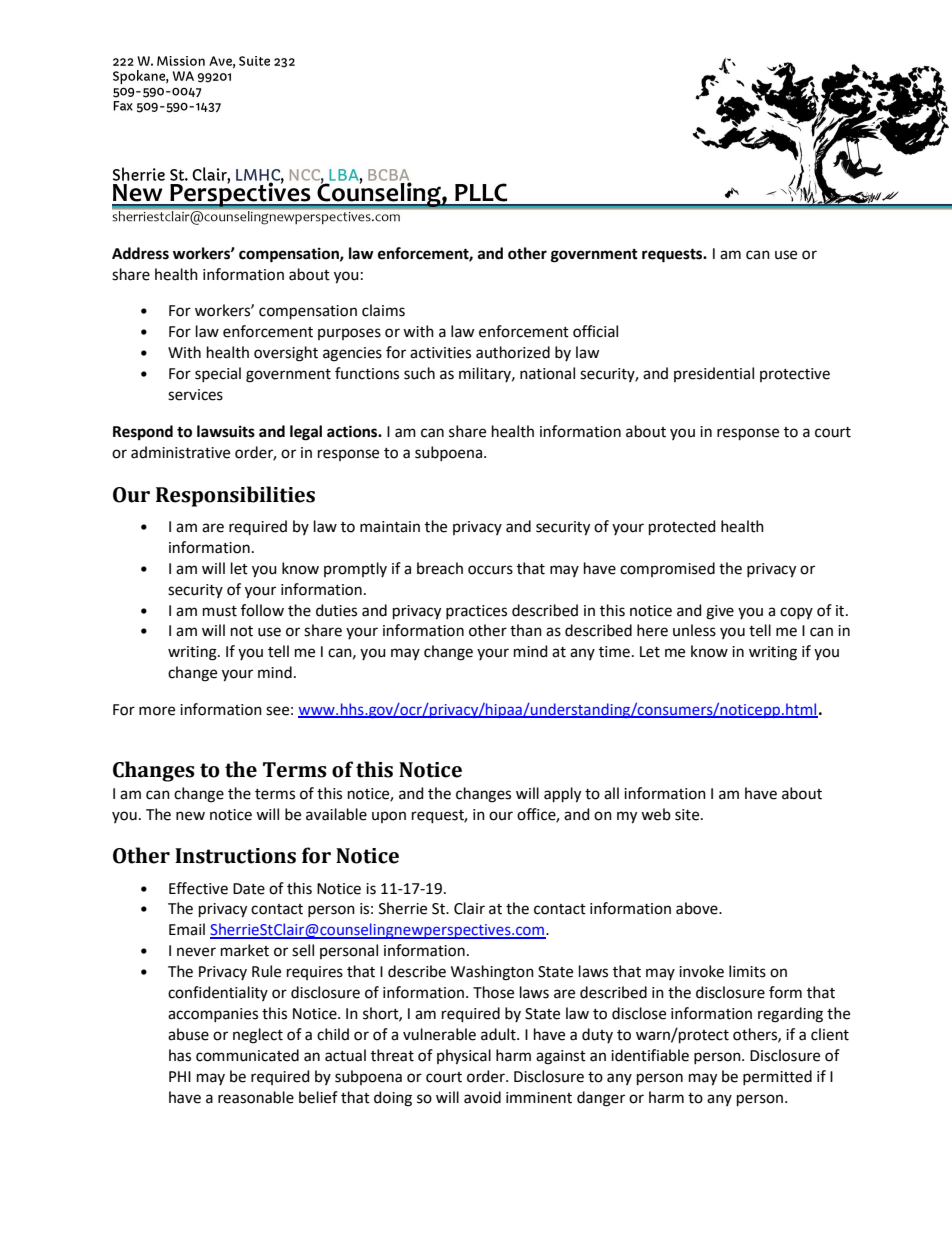  Describe the element at coordinates (714, 374) in the screenshot. I see `presidential` at that location.
